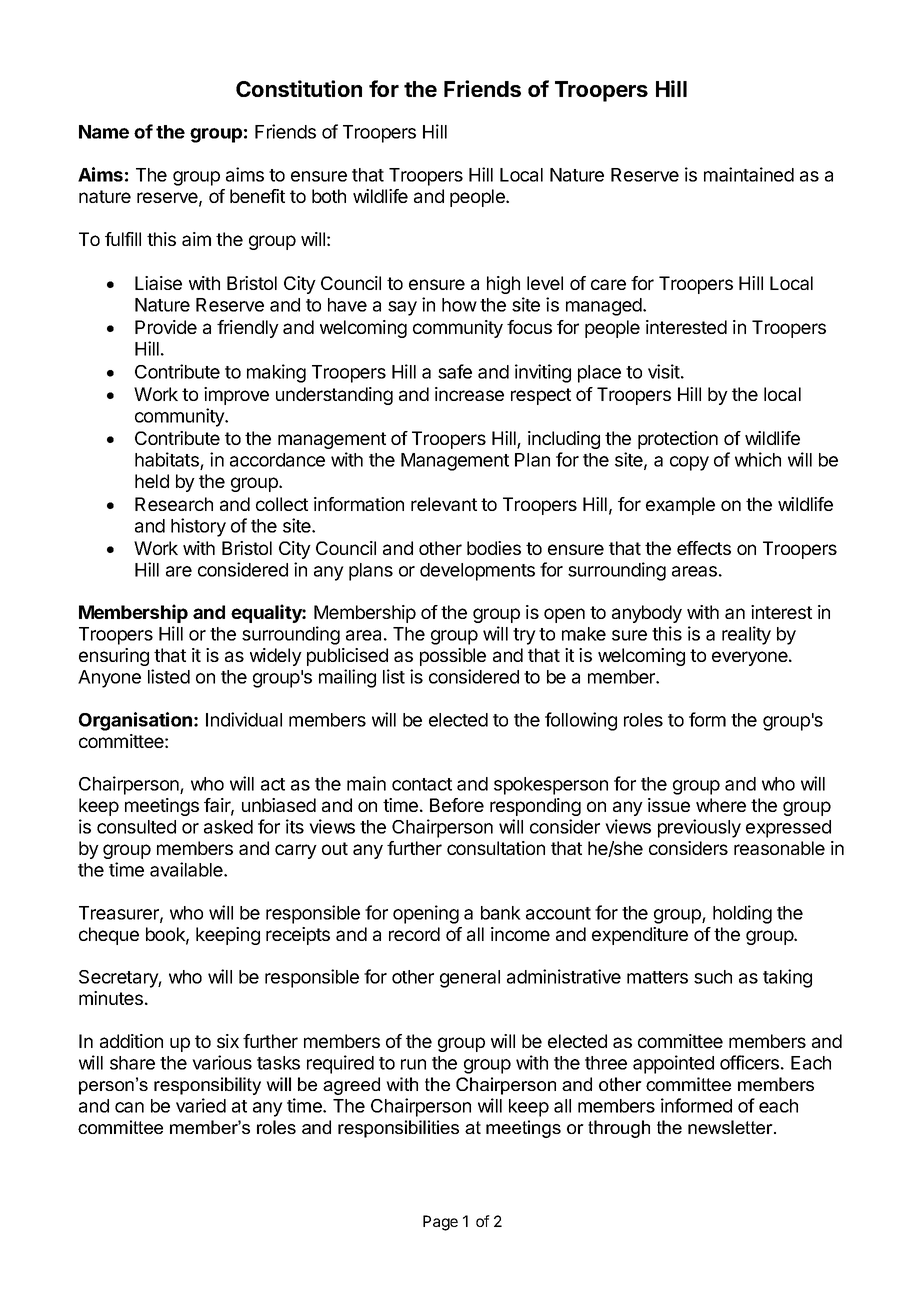  Describe the element at coordinates (236, 396) in the screenshot. I see `improve` at that location.
